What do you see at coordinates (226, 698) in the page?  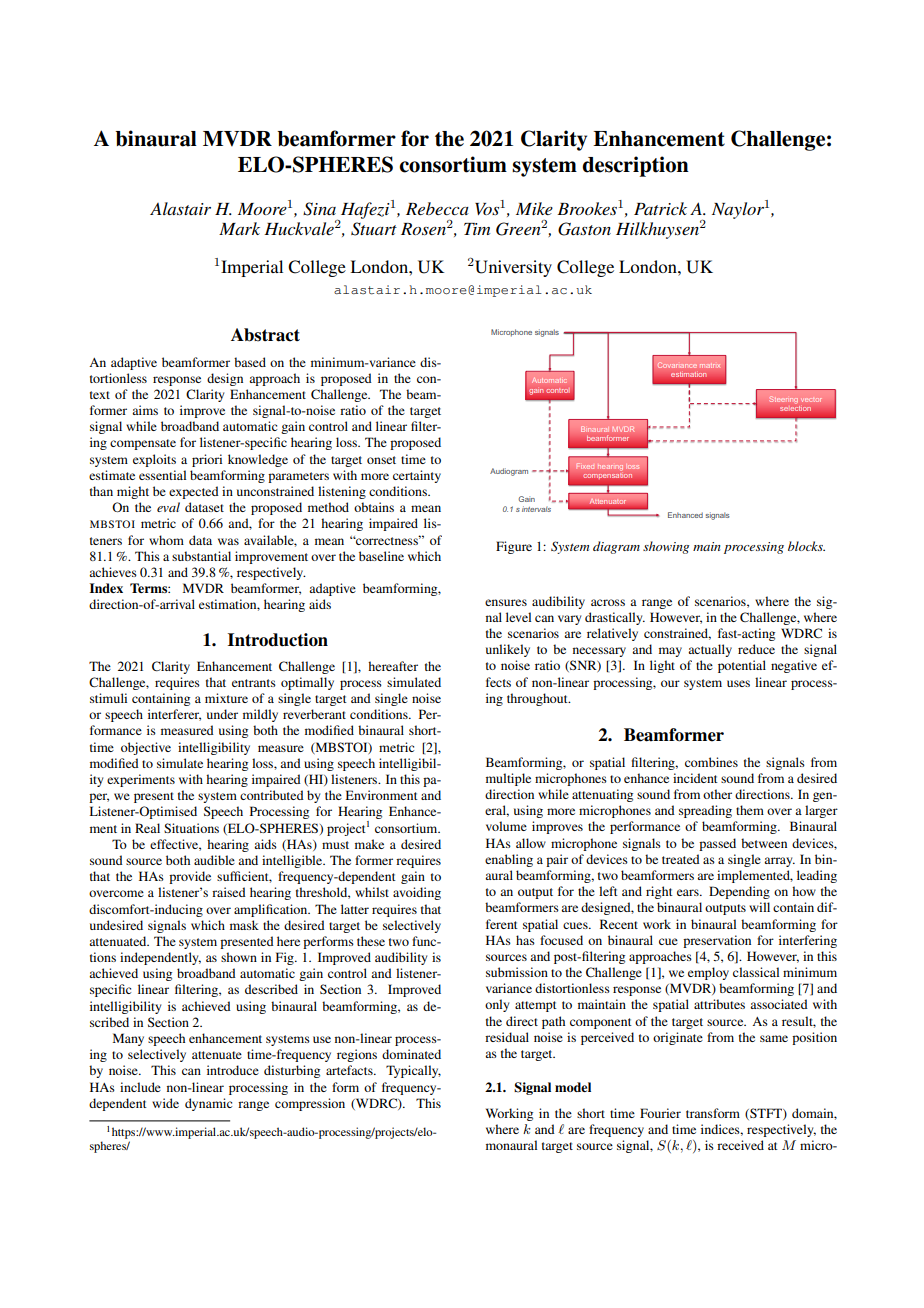 I see `mixture` at bounding box center [226, 698].
